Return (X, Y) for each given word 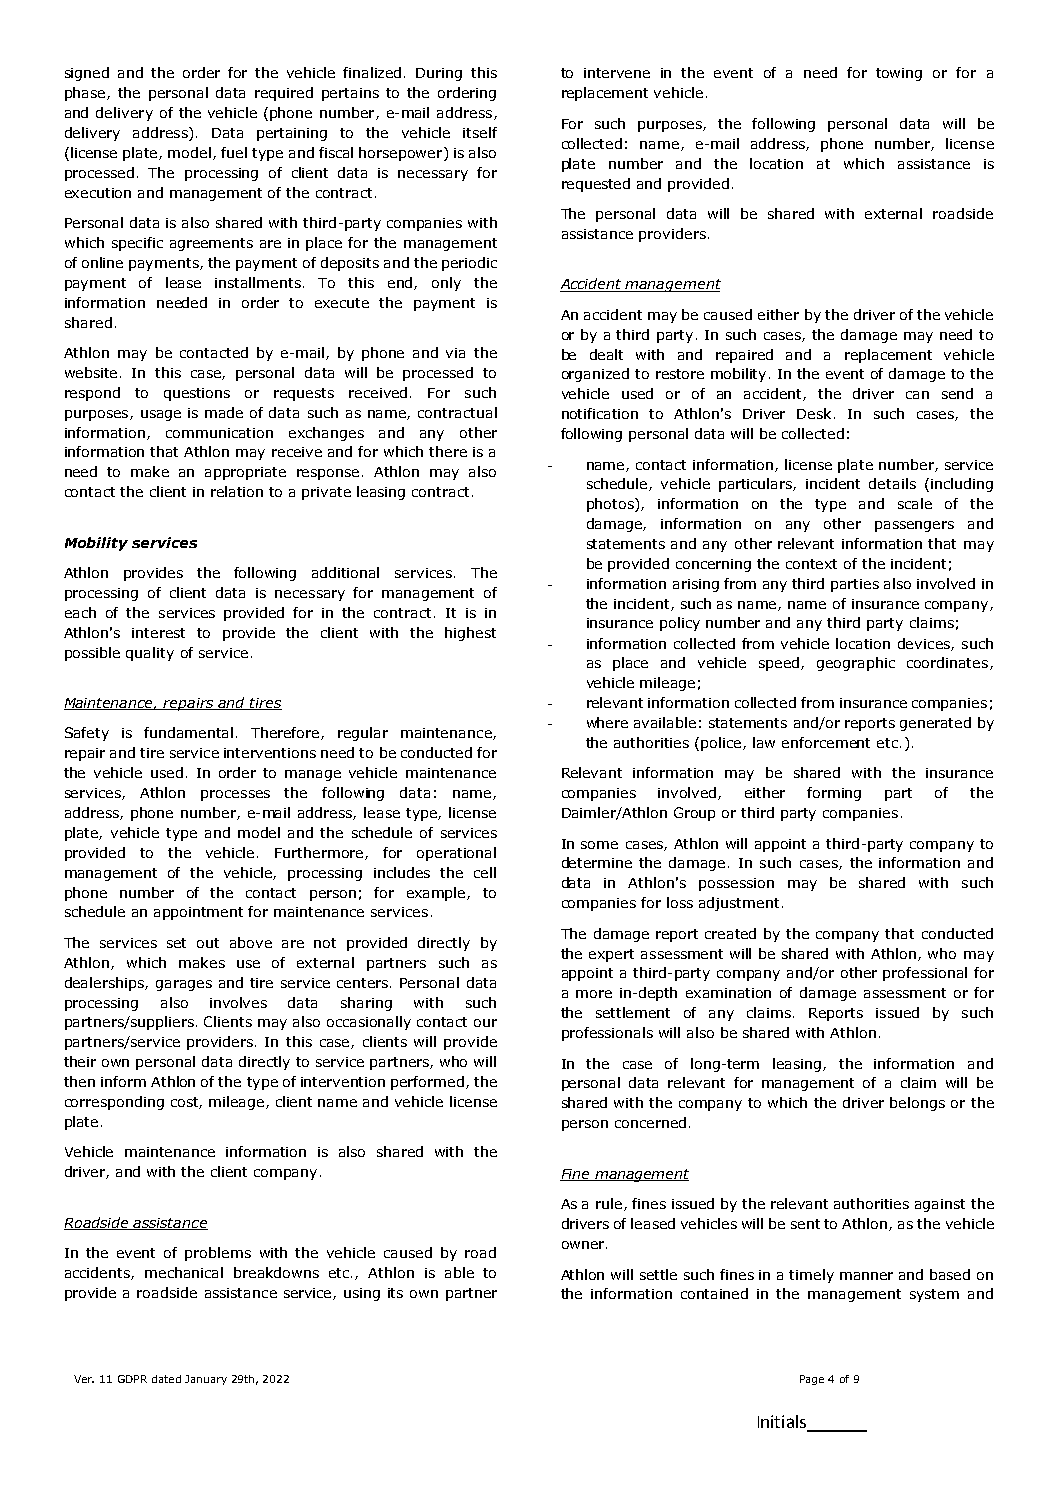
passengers (914, 526)
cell (485, 872)
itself (480, 132)
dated (166, 1379)
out (208, 943)
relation (237, 491)
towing (899, 74)
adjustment (739, 904)
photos (611, 505)
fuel (234, 152)
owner (584, 1245)
